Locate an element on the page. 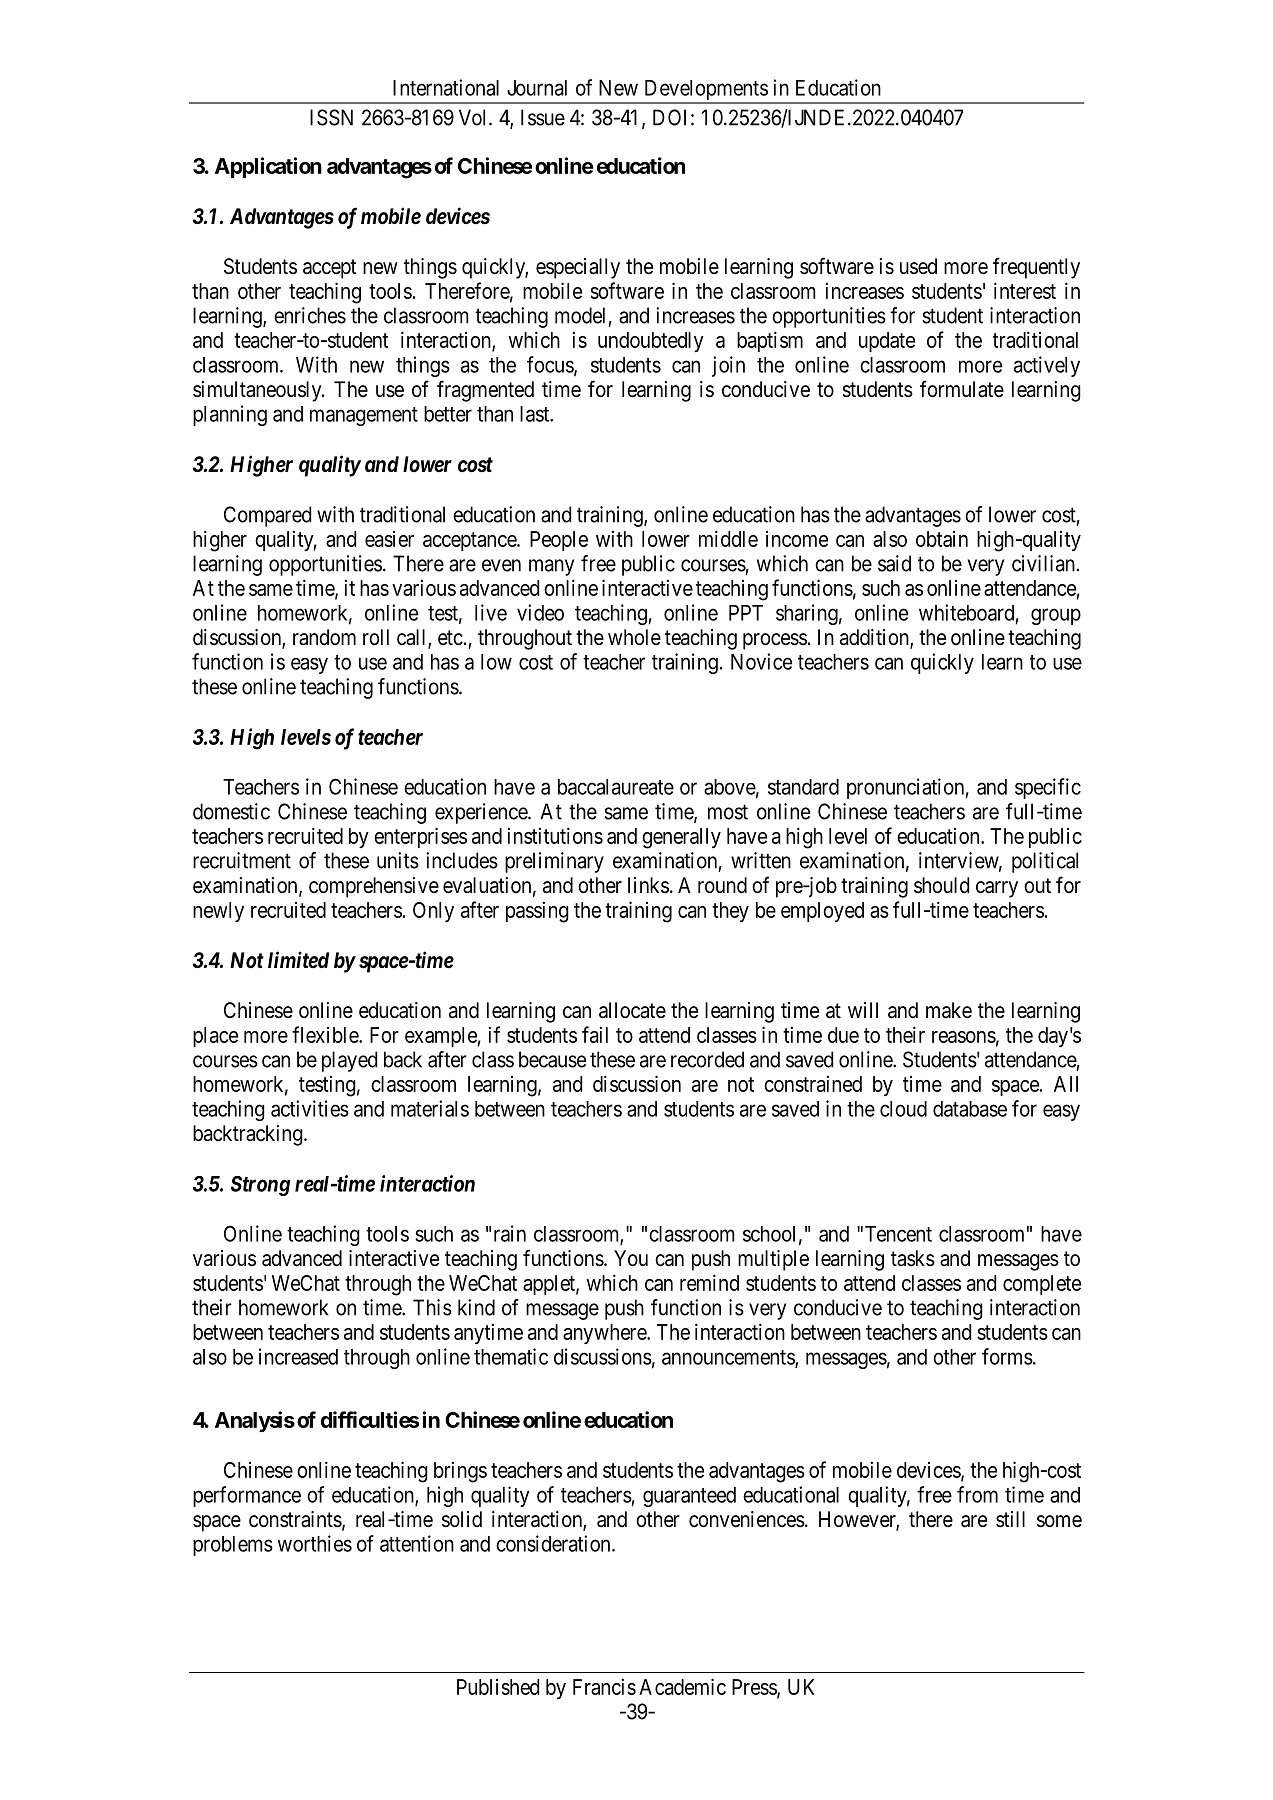  problems is located at coordinates (233, 1546).
